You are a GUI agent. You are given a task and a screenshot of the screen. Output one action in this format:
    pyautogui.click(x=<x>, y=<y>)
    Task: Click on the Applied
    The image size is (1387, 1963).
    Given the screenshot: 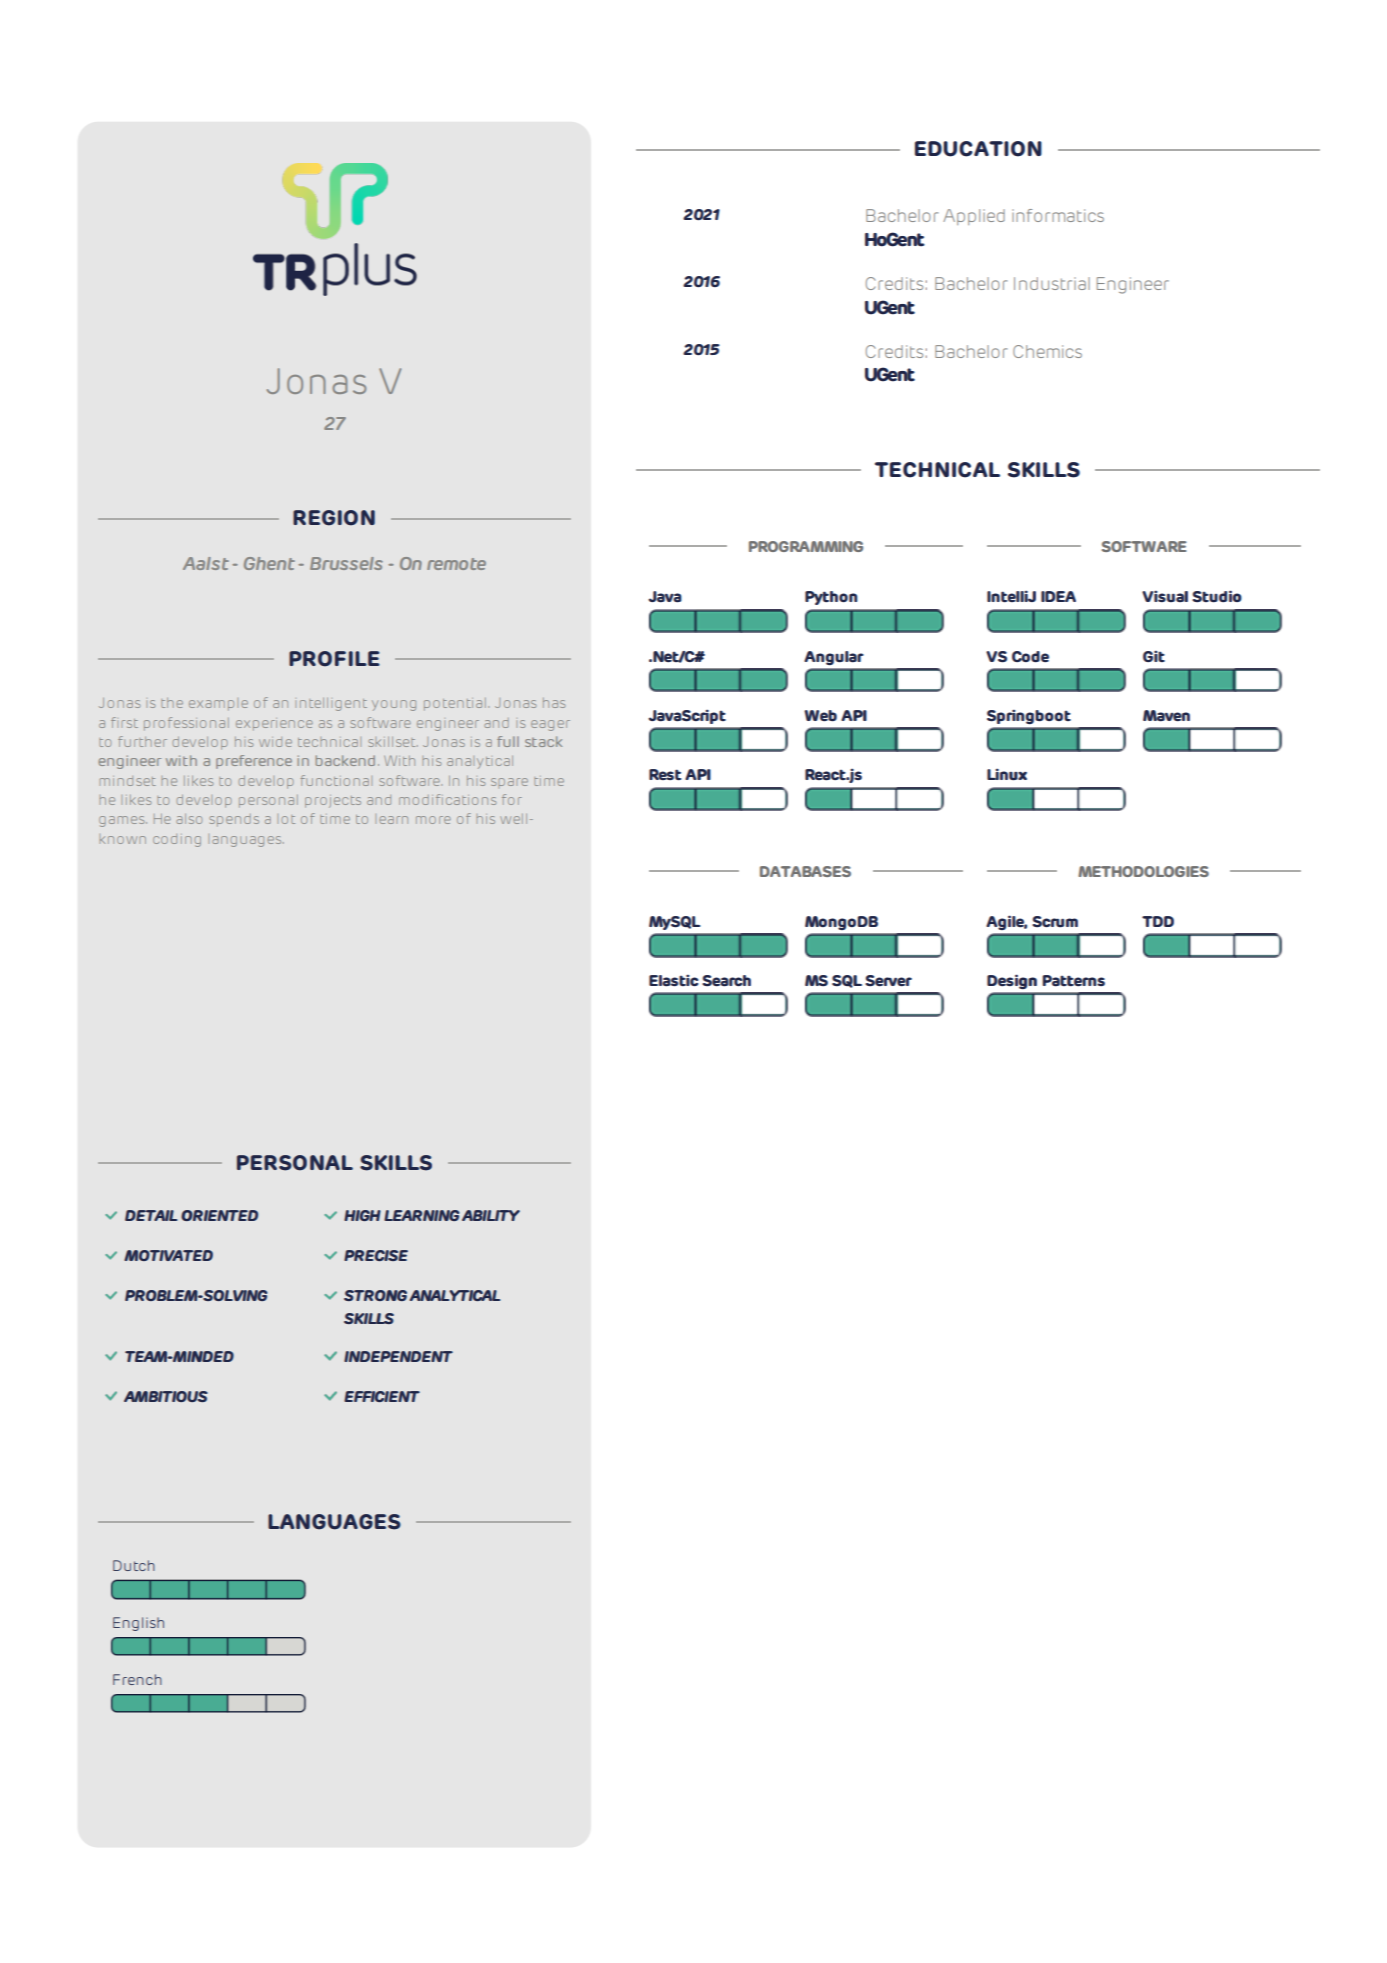 What is the action you would take?
    pyautogui.click(x=974, y=217)
